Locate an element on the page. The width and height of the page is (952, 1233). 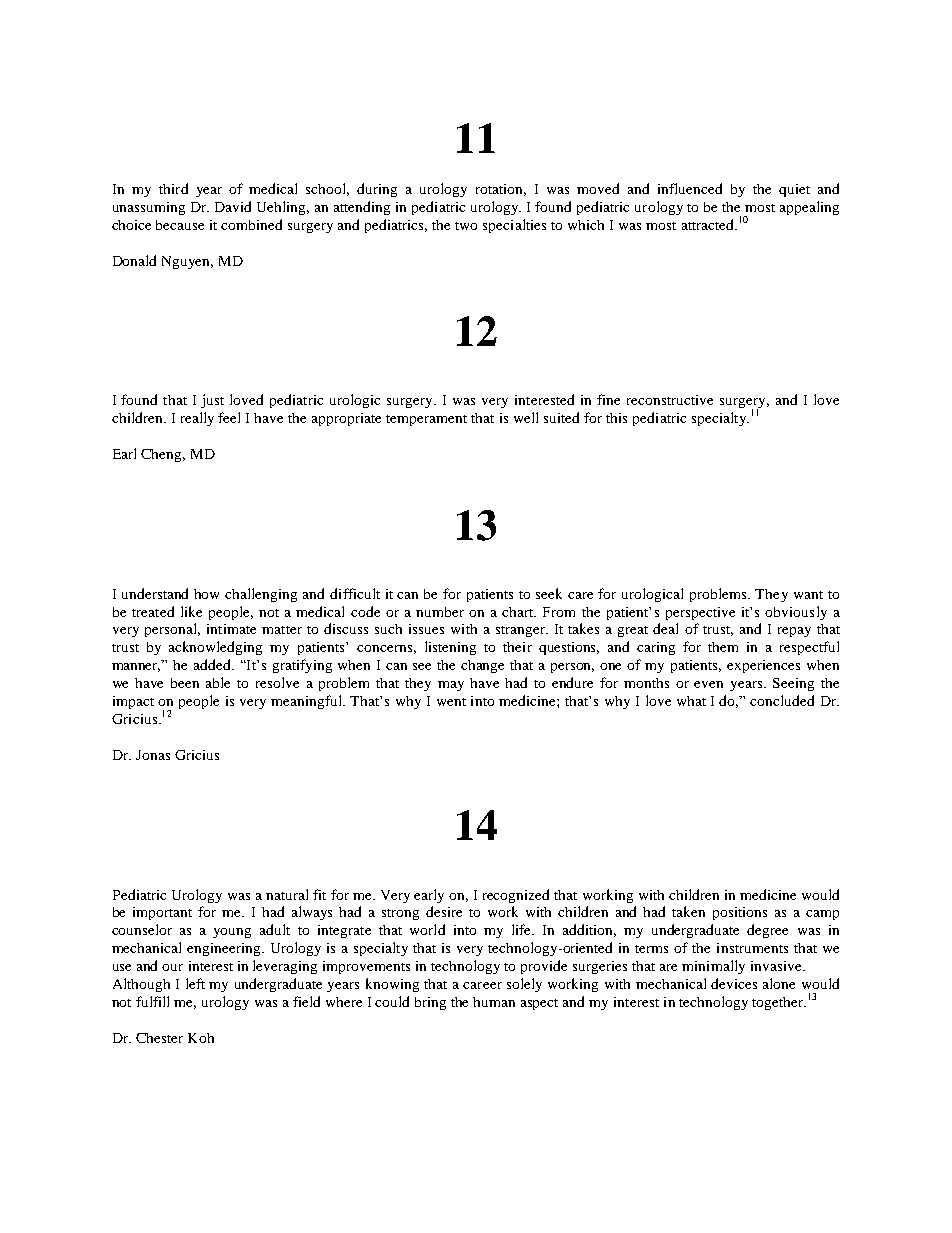
Koh is located at coordinates (201, 1038).
